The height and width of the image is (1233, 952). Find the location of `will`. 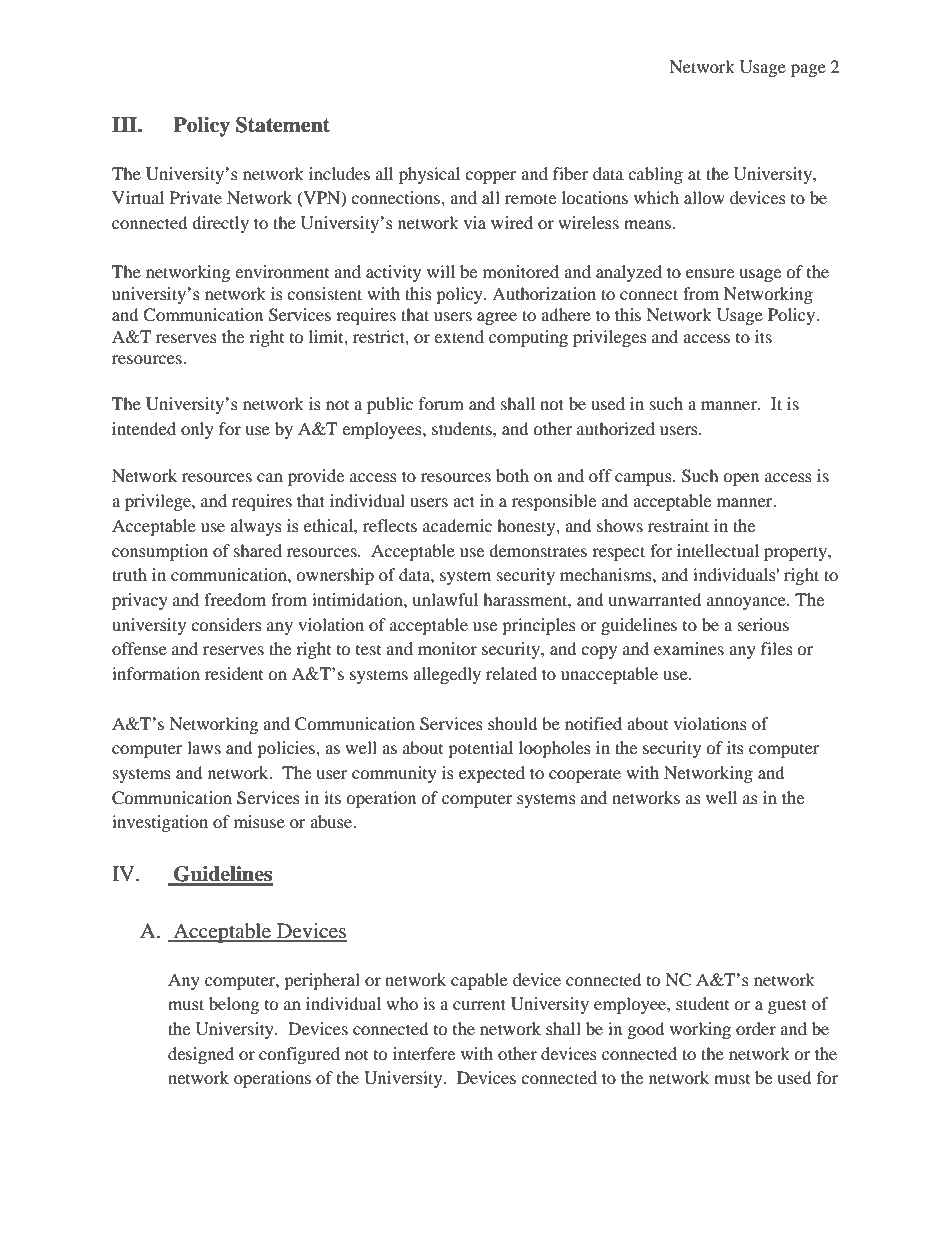

will is located at coordinates (441, 271).
